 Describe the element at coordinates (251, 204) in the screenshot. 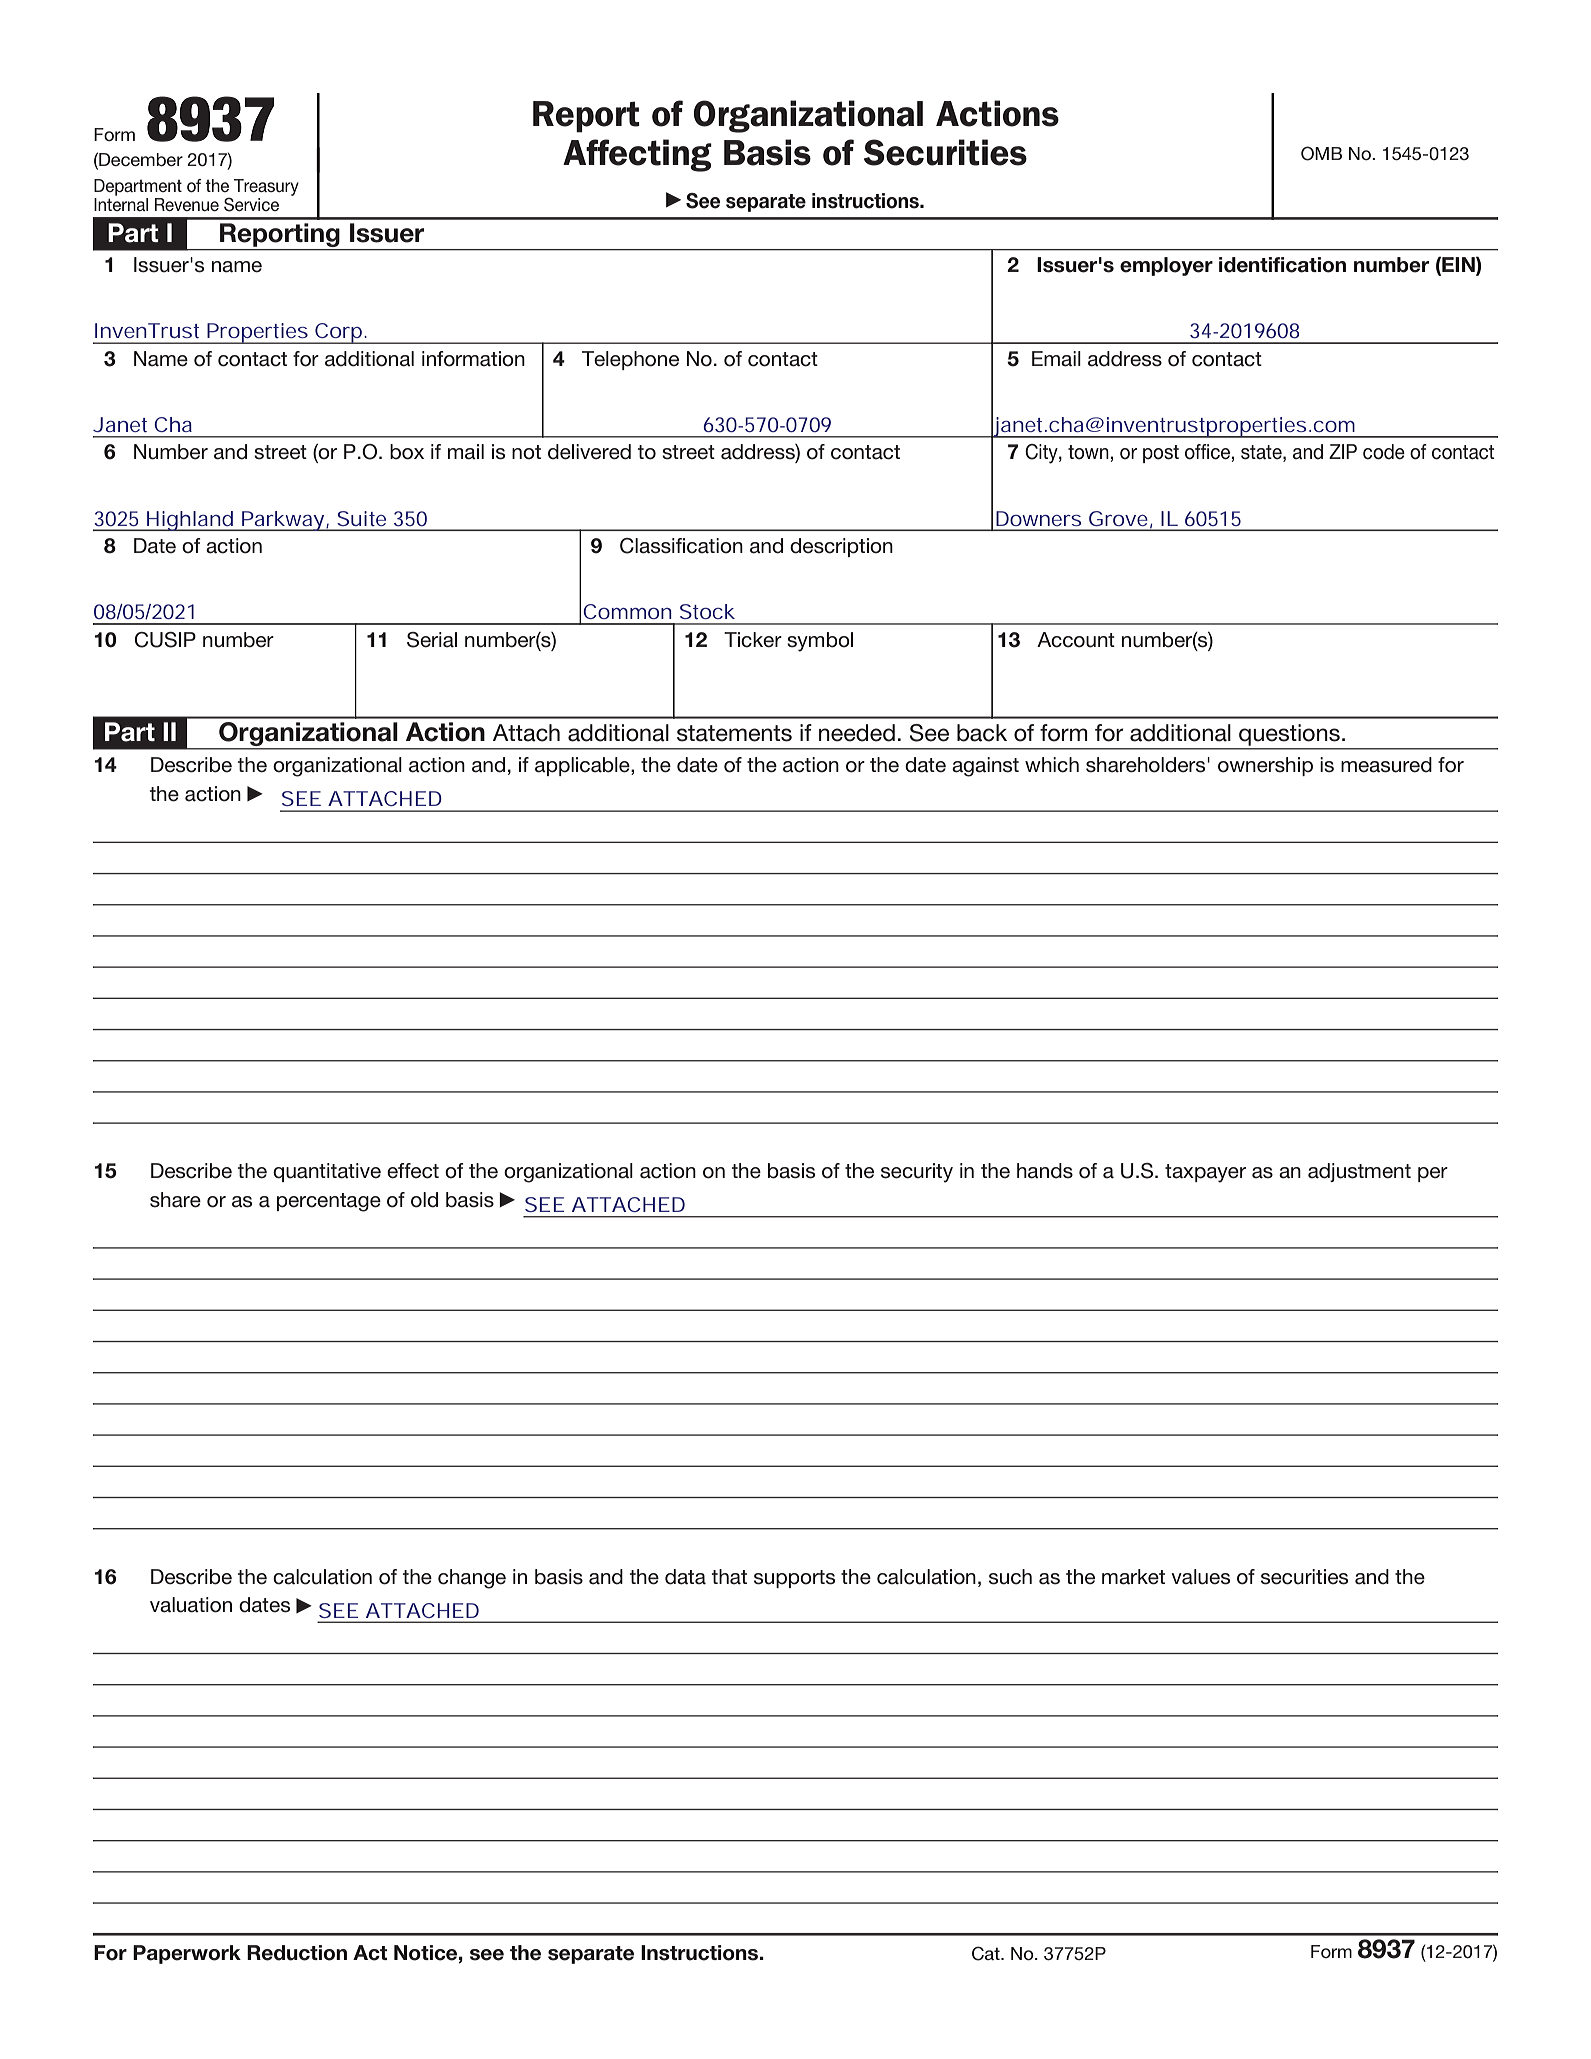

I see `Service` at that location.
